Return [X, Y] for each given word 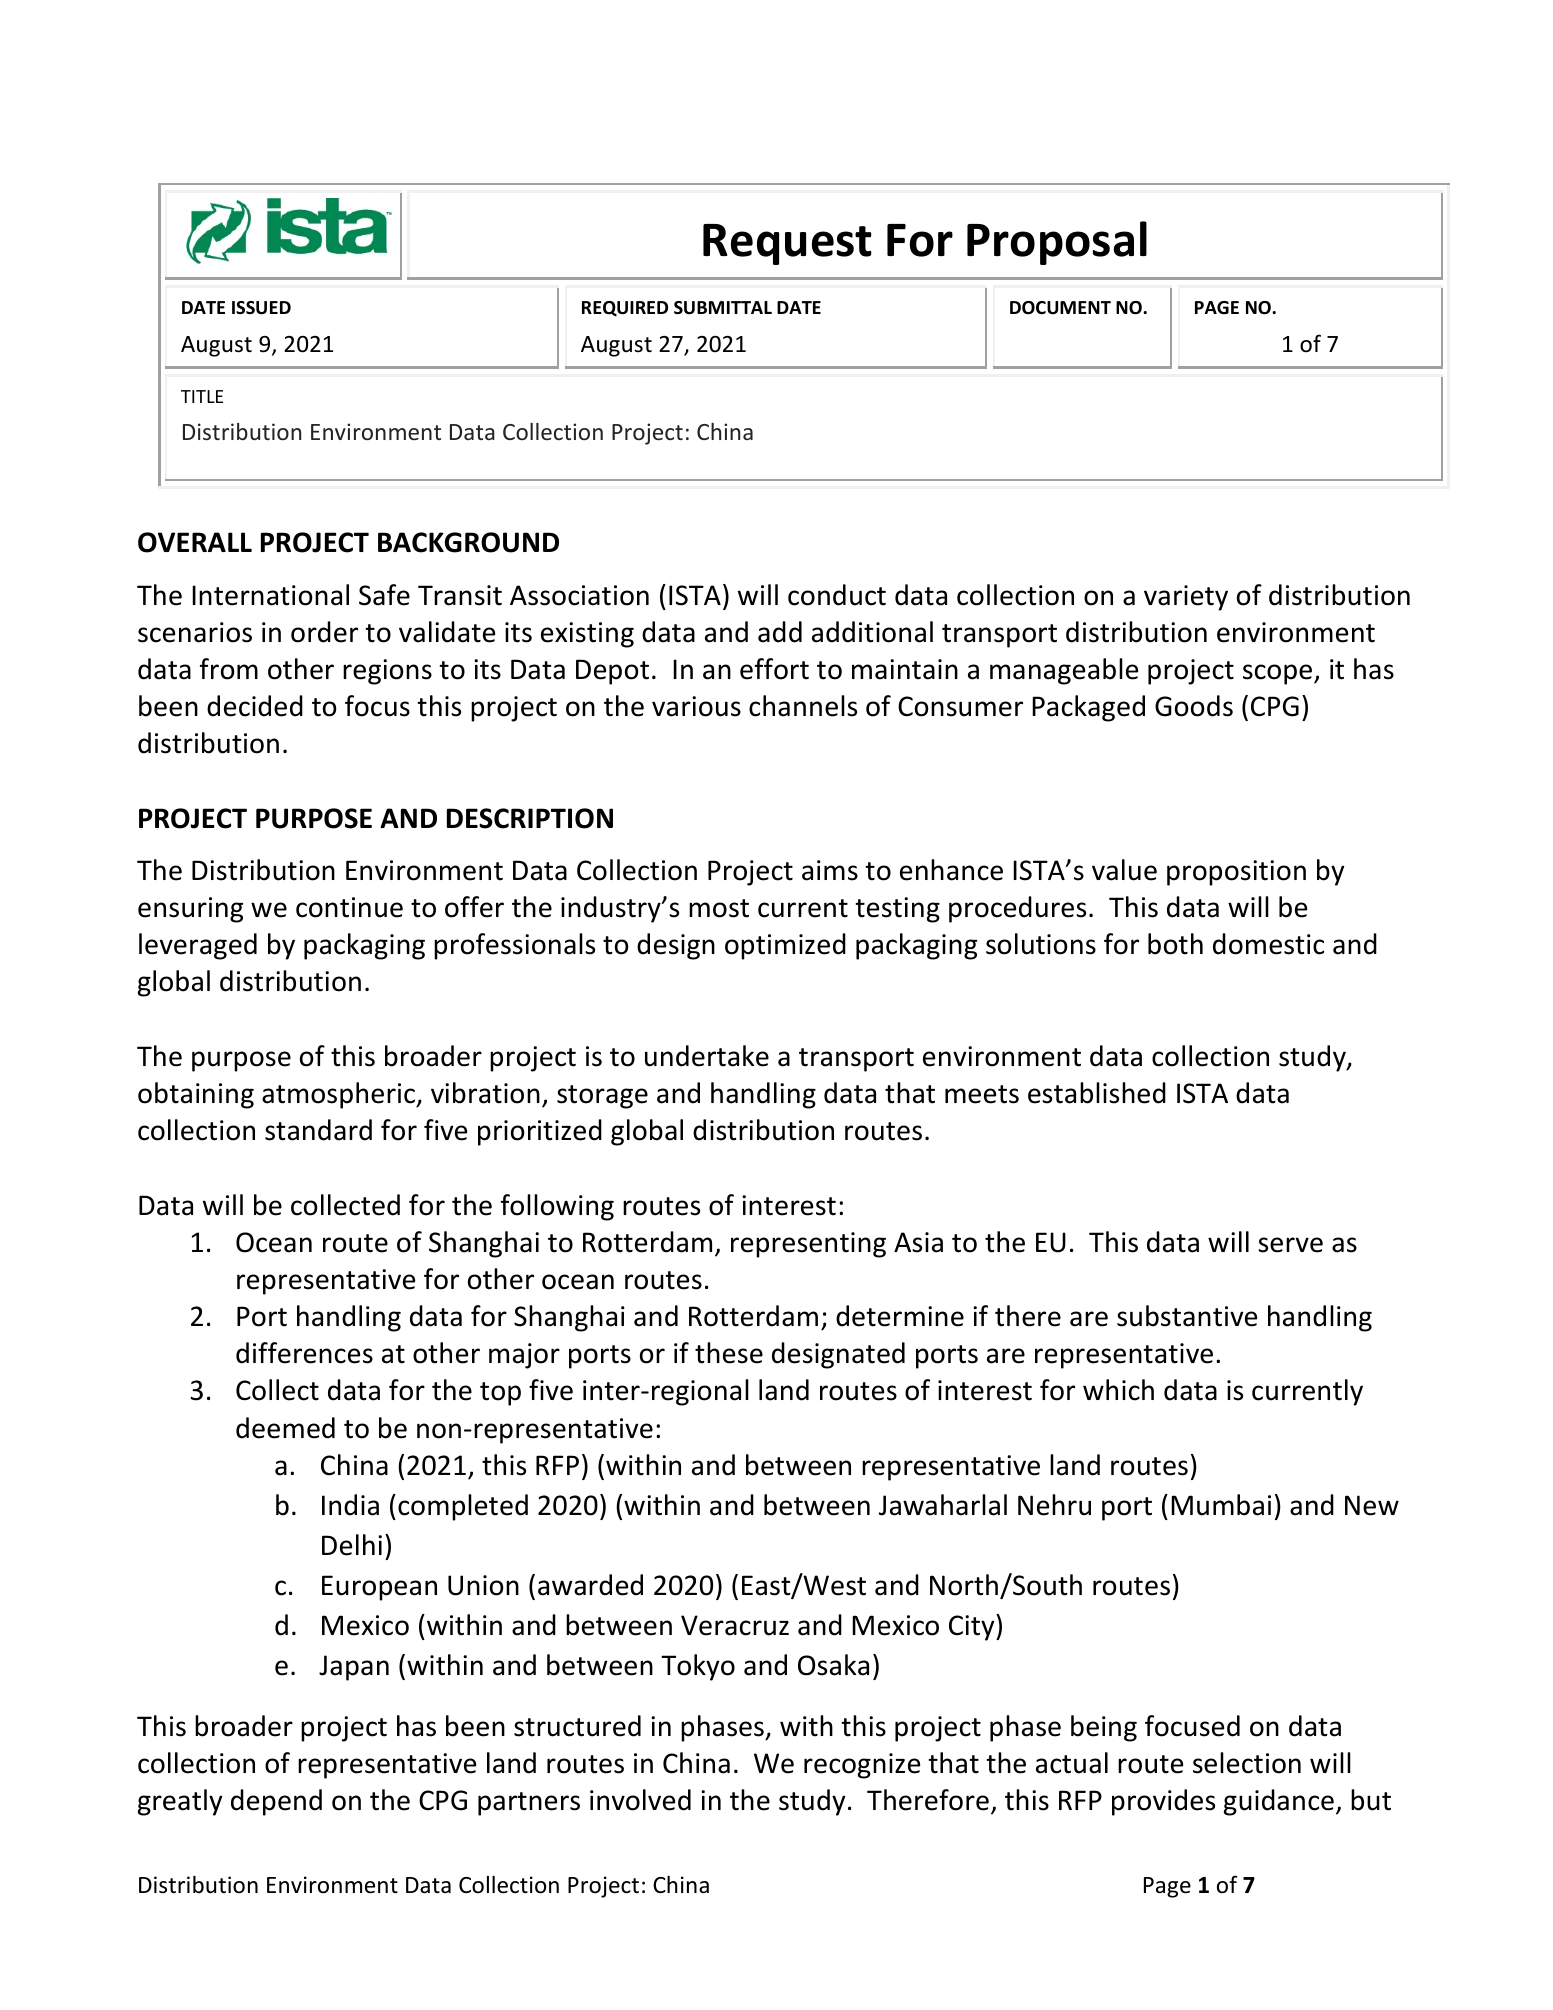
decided [255, 706]
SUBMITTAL [723, 308]
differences [304, 1353]
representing [808, 1245]
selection [1247, 1763]
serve [1290, 1245]
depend [276, 1802]
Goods [1194, 706]
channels [803, 706]
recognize [862, 1766]
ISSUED [261, 308]
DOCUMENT [1060, 308]
